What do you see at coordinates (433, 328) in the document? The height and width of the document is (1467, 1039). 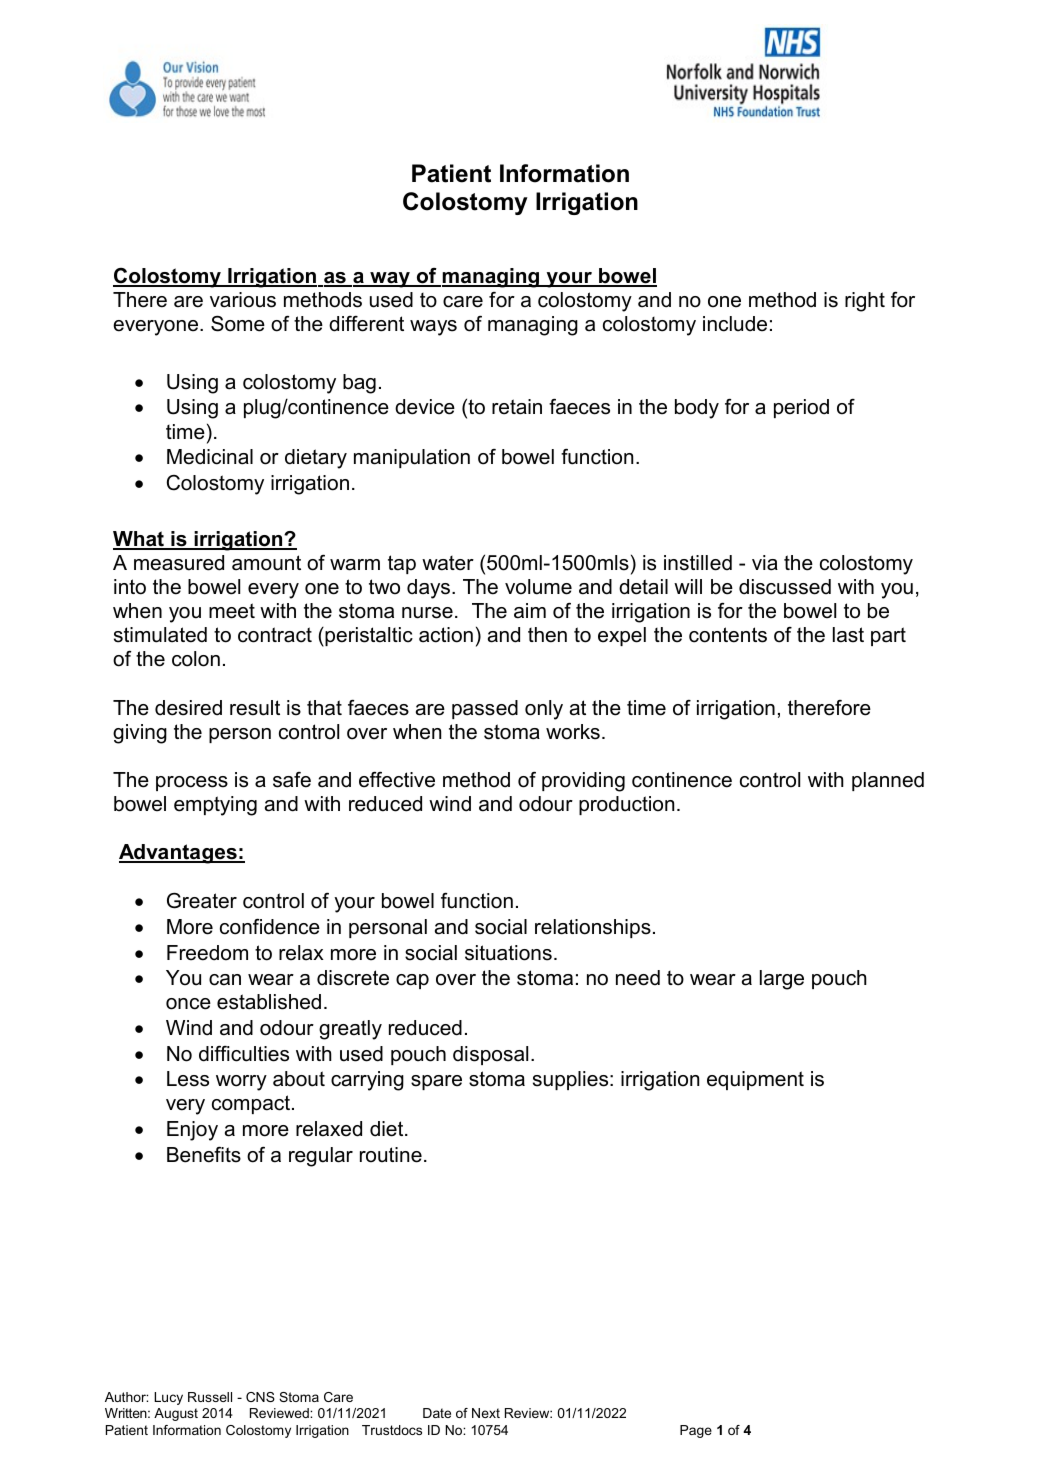 I see `ways` at bounding box center [433, 328].
